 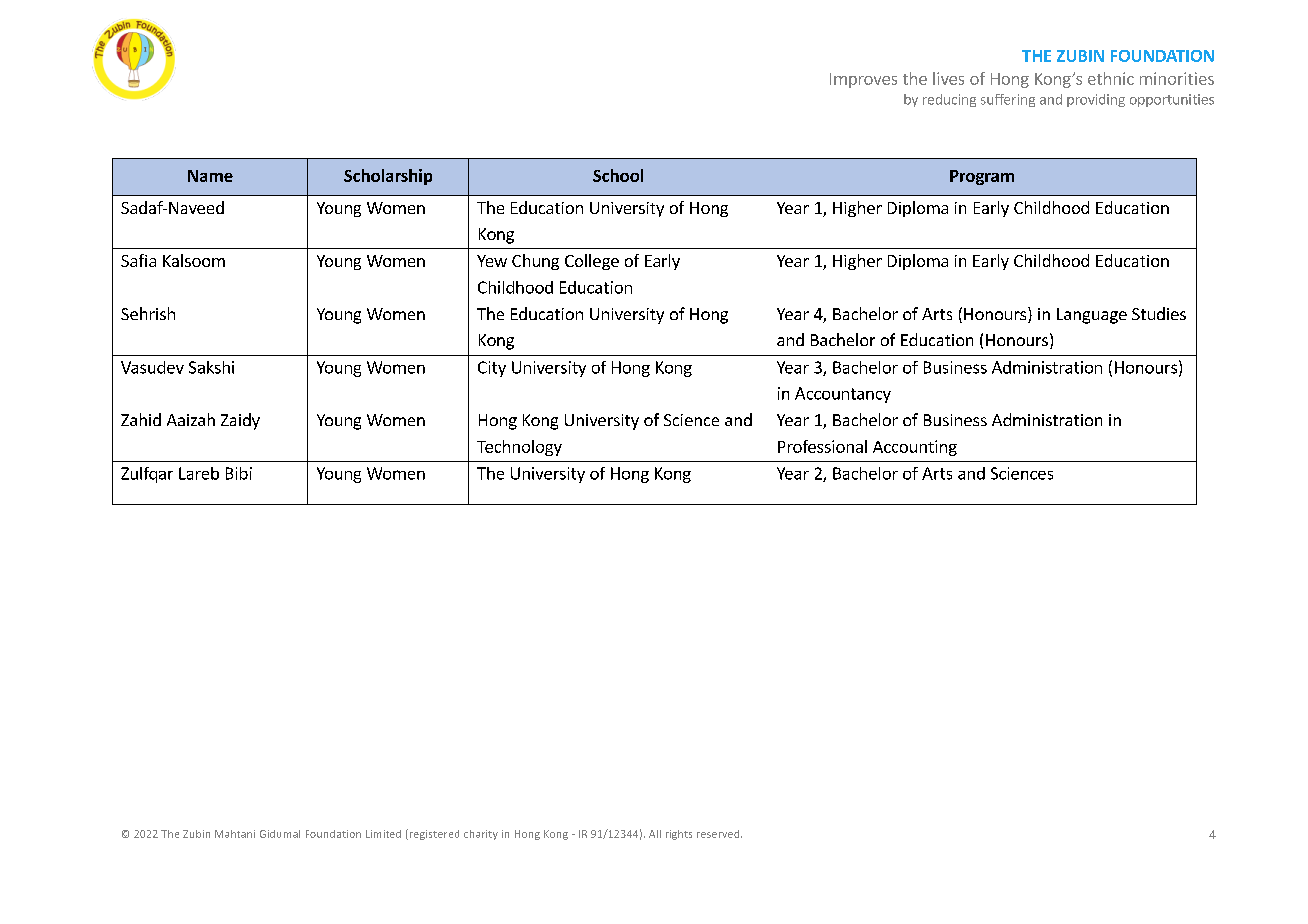 What do you see at coordinates (655, 834) in the screenshot?
I see `All` at bounding box center [655, 834].
